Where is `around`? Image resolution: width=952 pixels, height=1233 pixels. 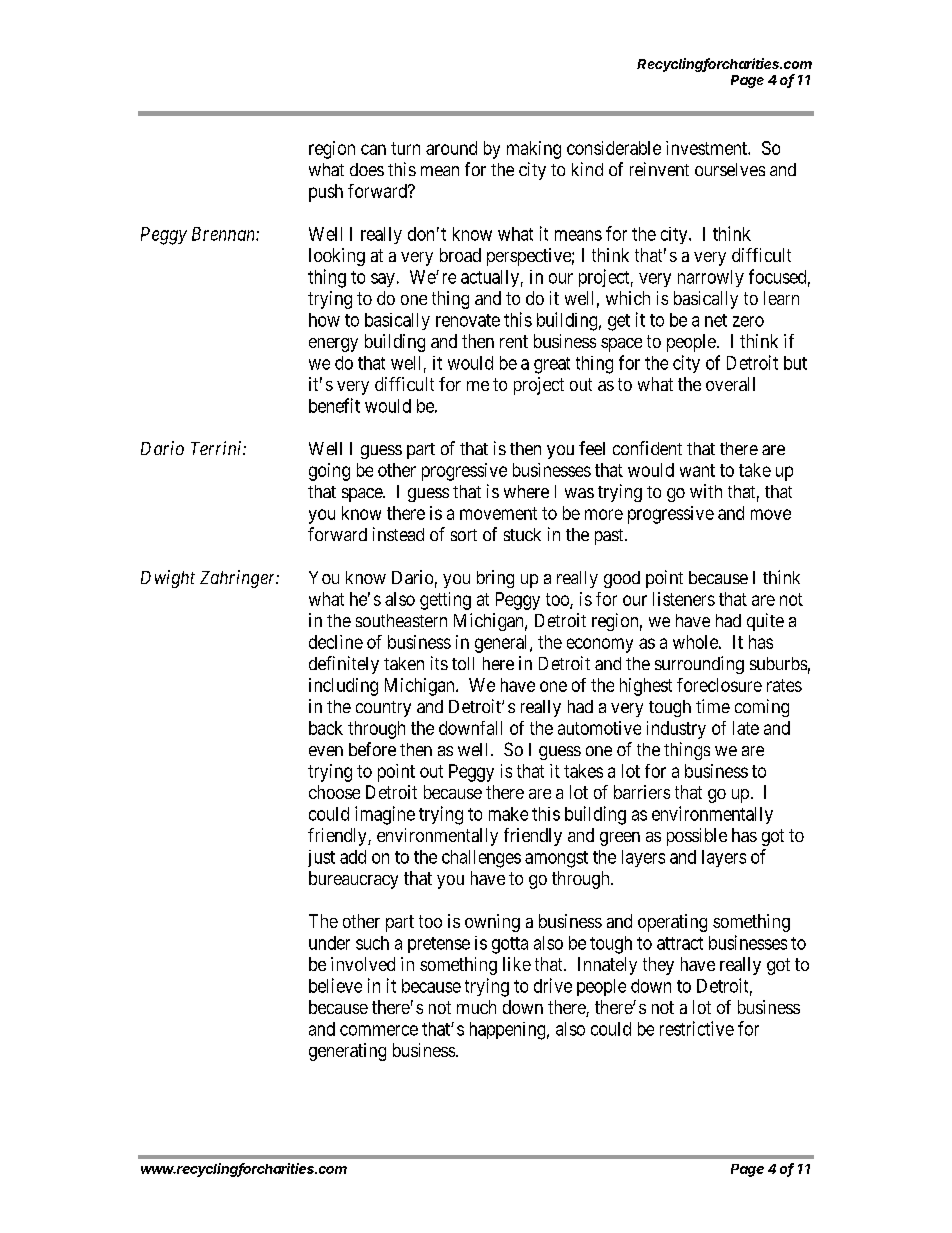 around is located at coordinates (451, 148).
